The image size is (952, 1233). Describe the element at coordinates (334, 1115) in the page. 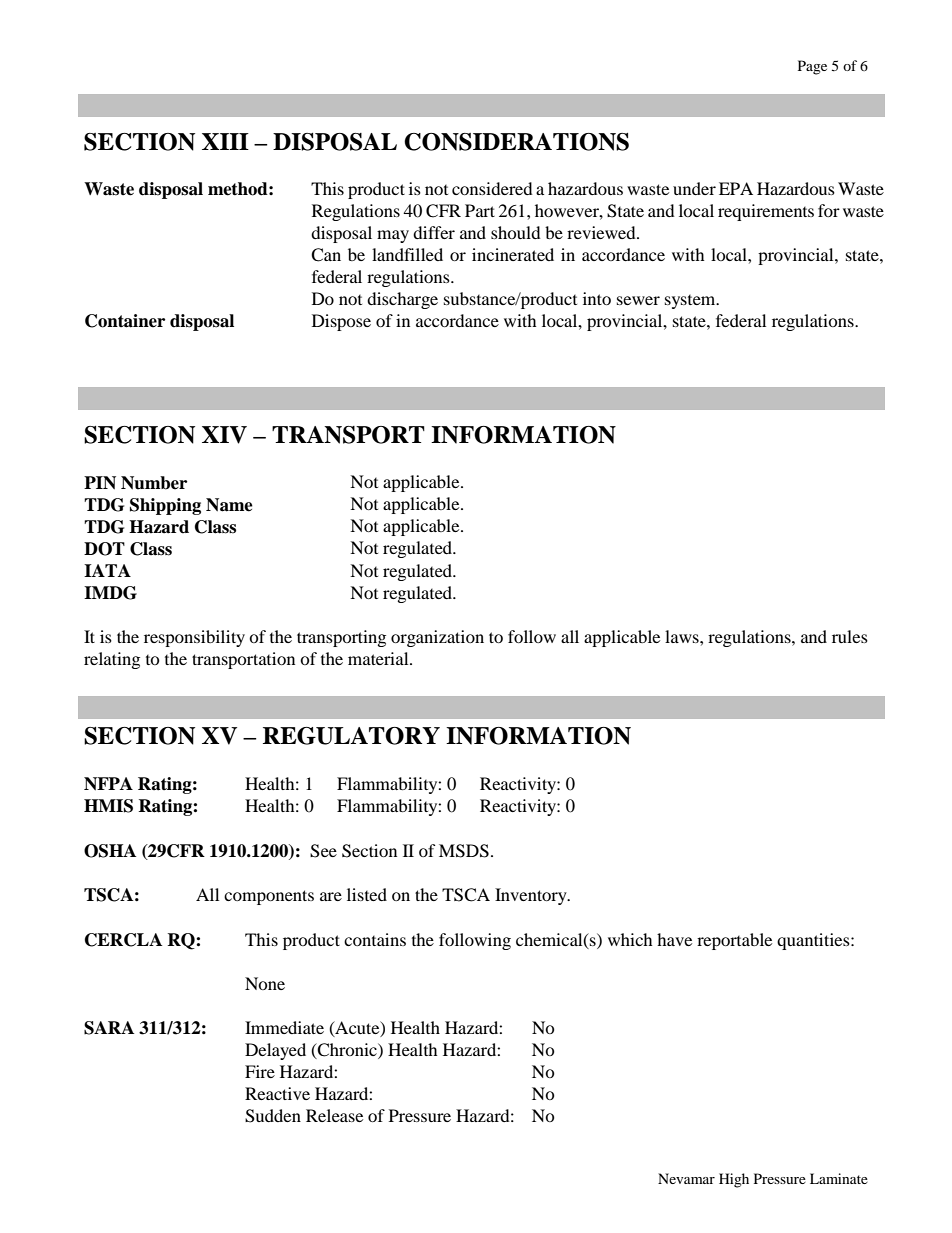

I see `Release` at that location.
